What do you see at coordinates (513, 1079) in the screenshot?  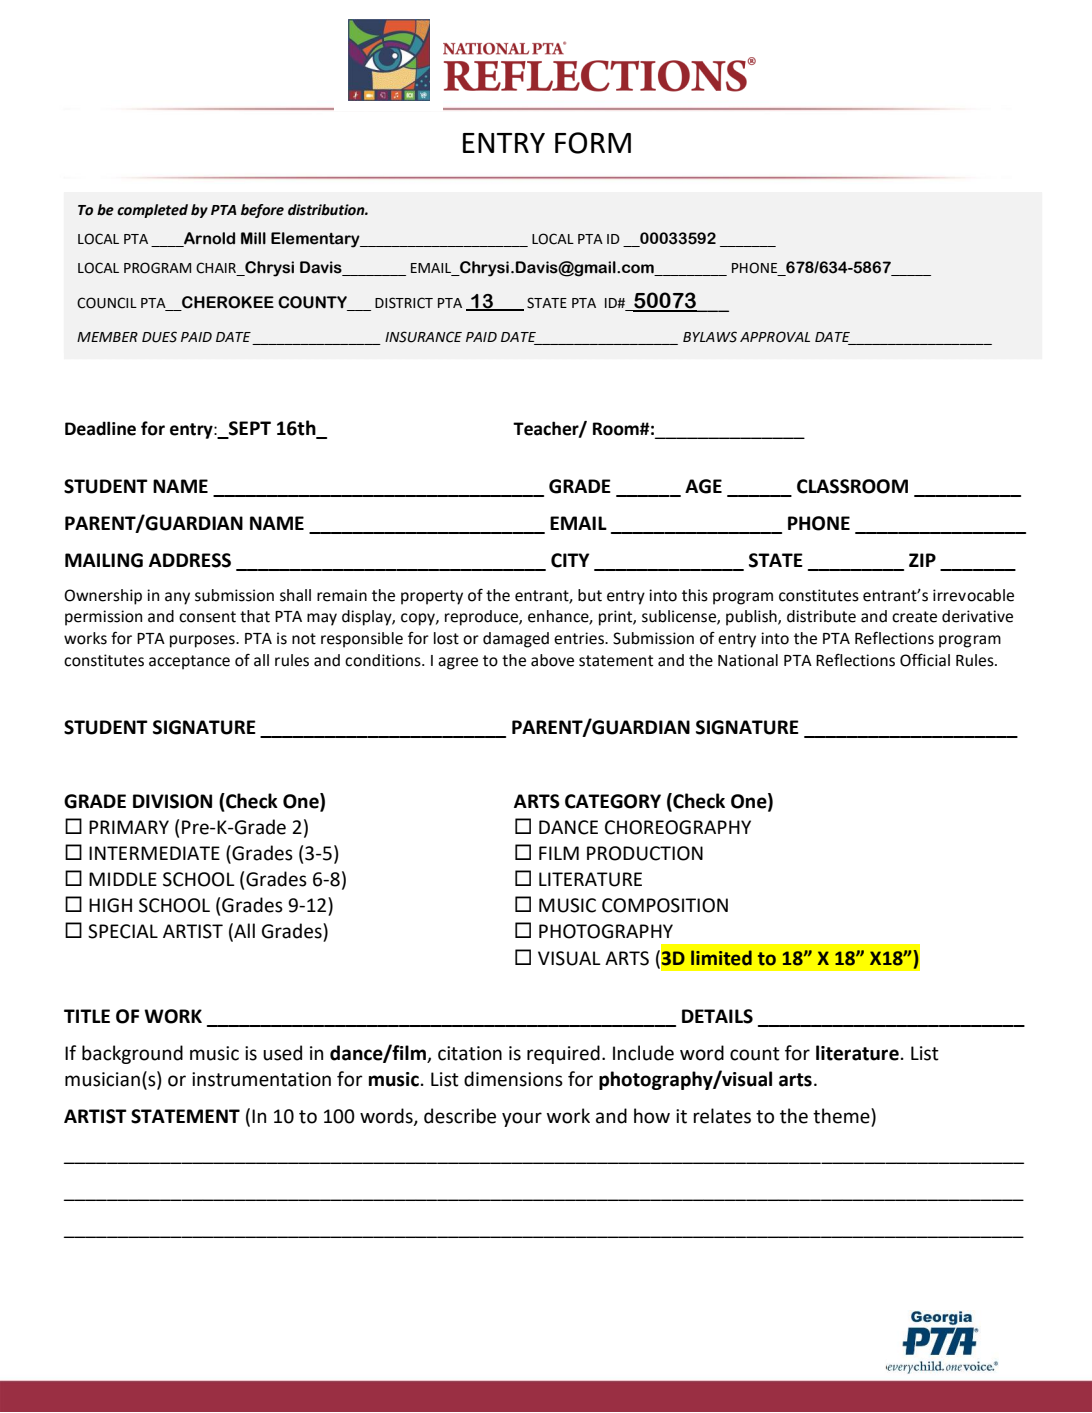 I see `dimensions` at bounding box center [513, 1079].
